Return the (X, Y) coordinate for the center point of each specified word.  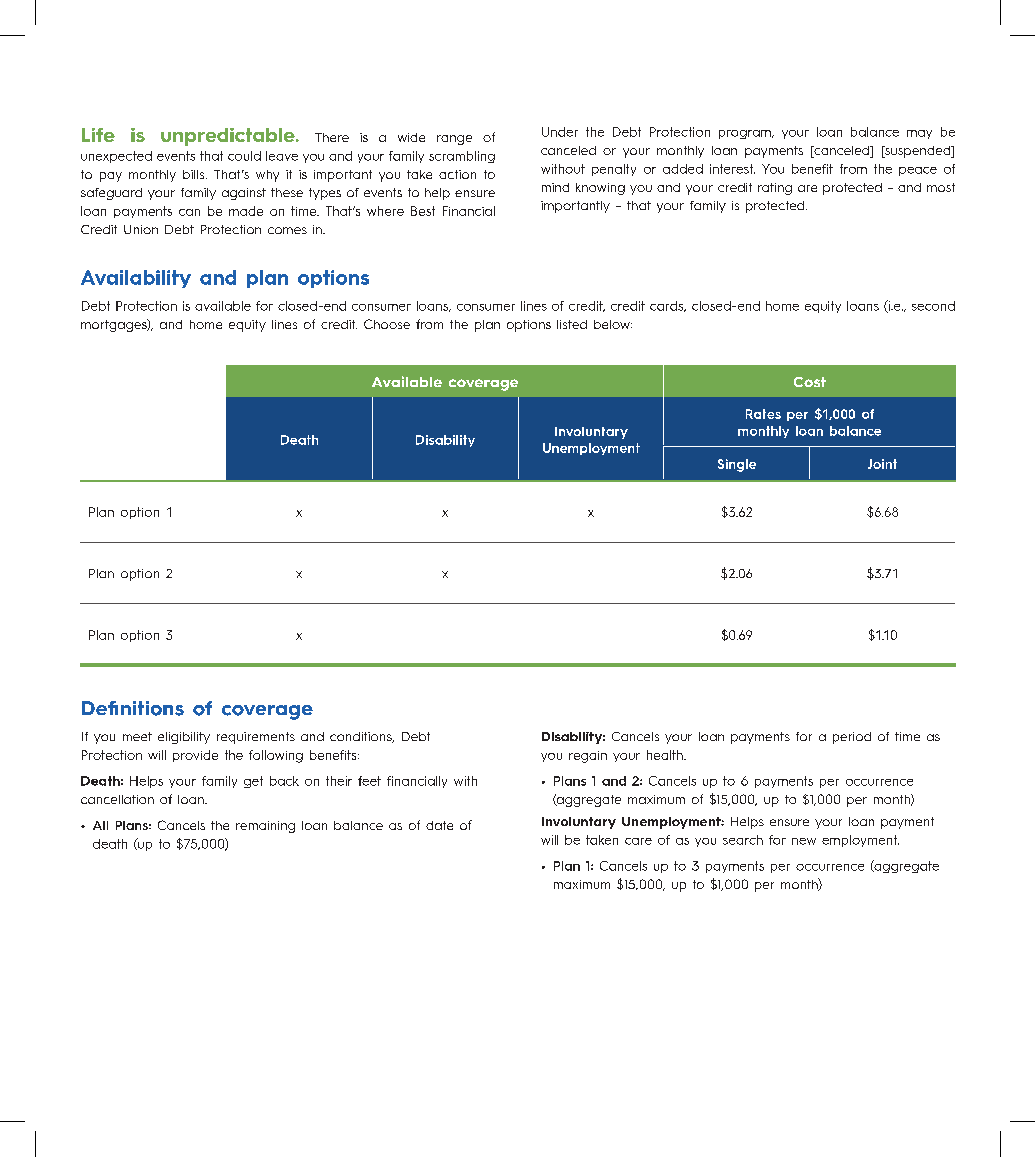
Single (737, 465)
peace (918, 171)
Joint (882, 464)
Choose (387, 324)
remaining (265, 827)
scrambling (462, 157)
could (244, 156)
